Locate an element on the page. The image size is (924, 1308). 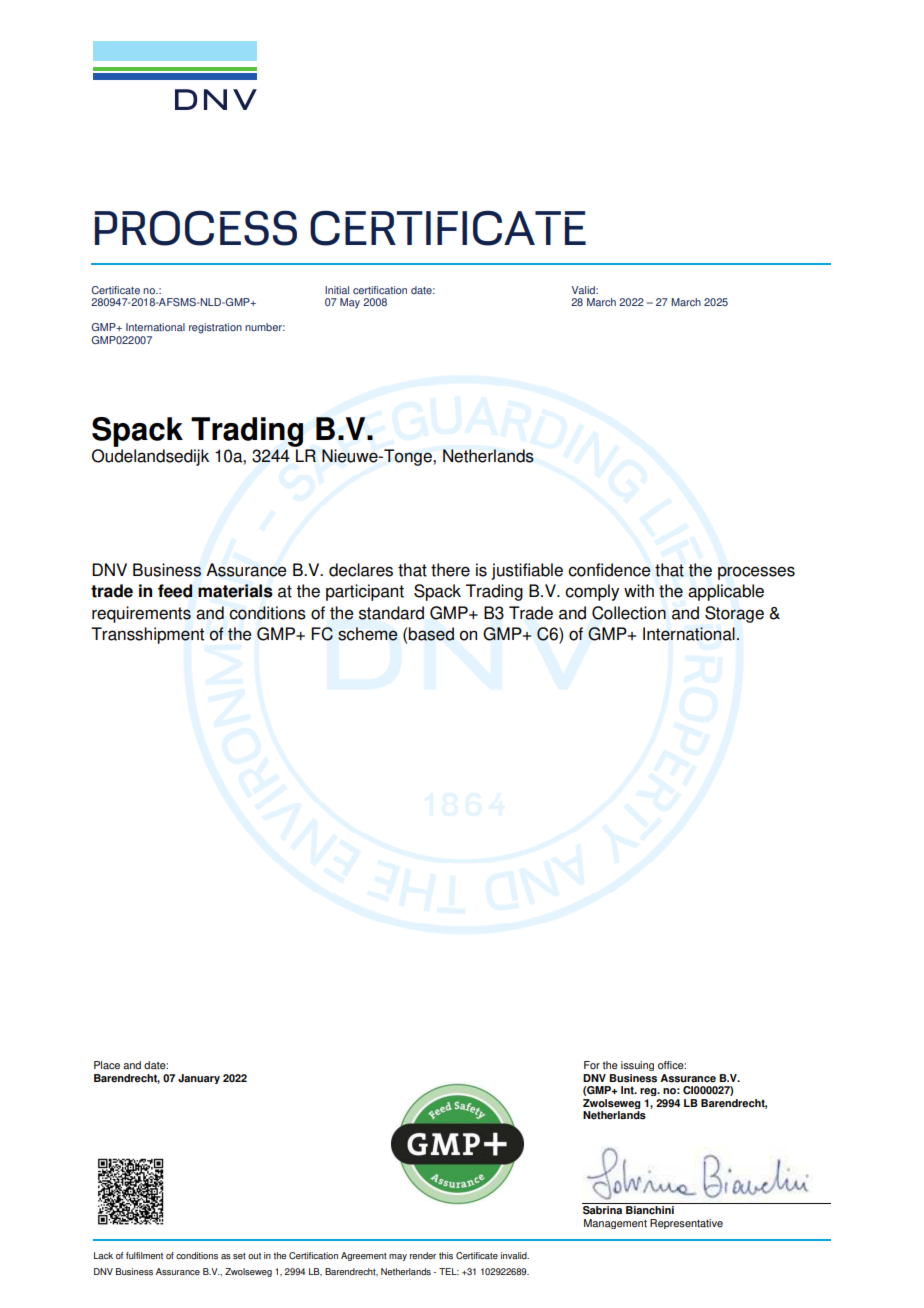
requirements is located at coordinates (141, 614).
